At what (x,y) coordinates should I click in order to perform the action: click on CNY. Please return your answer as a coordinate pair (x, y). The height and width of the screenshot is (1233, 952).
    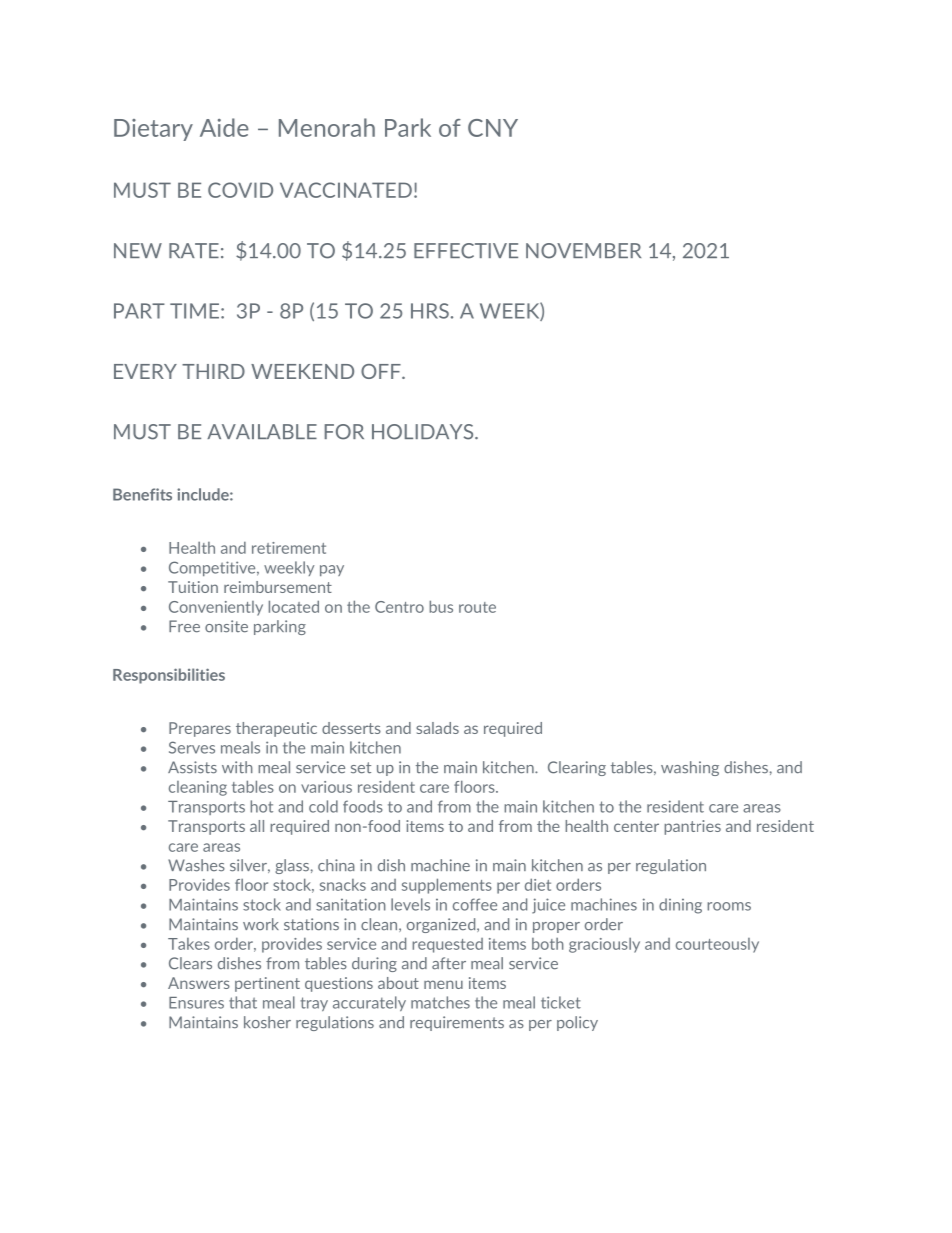
    Looking at the image, I should click on (493, 128).
